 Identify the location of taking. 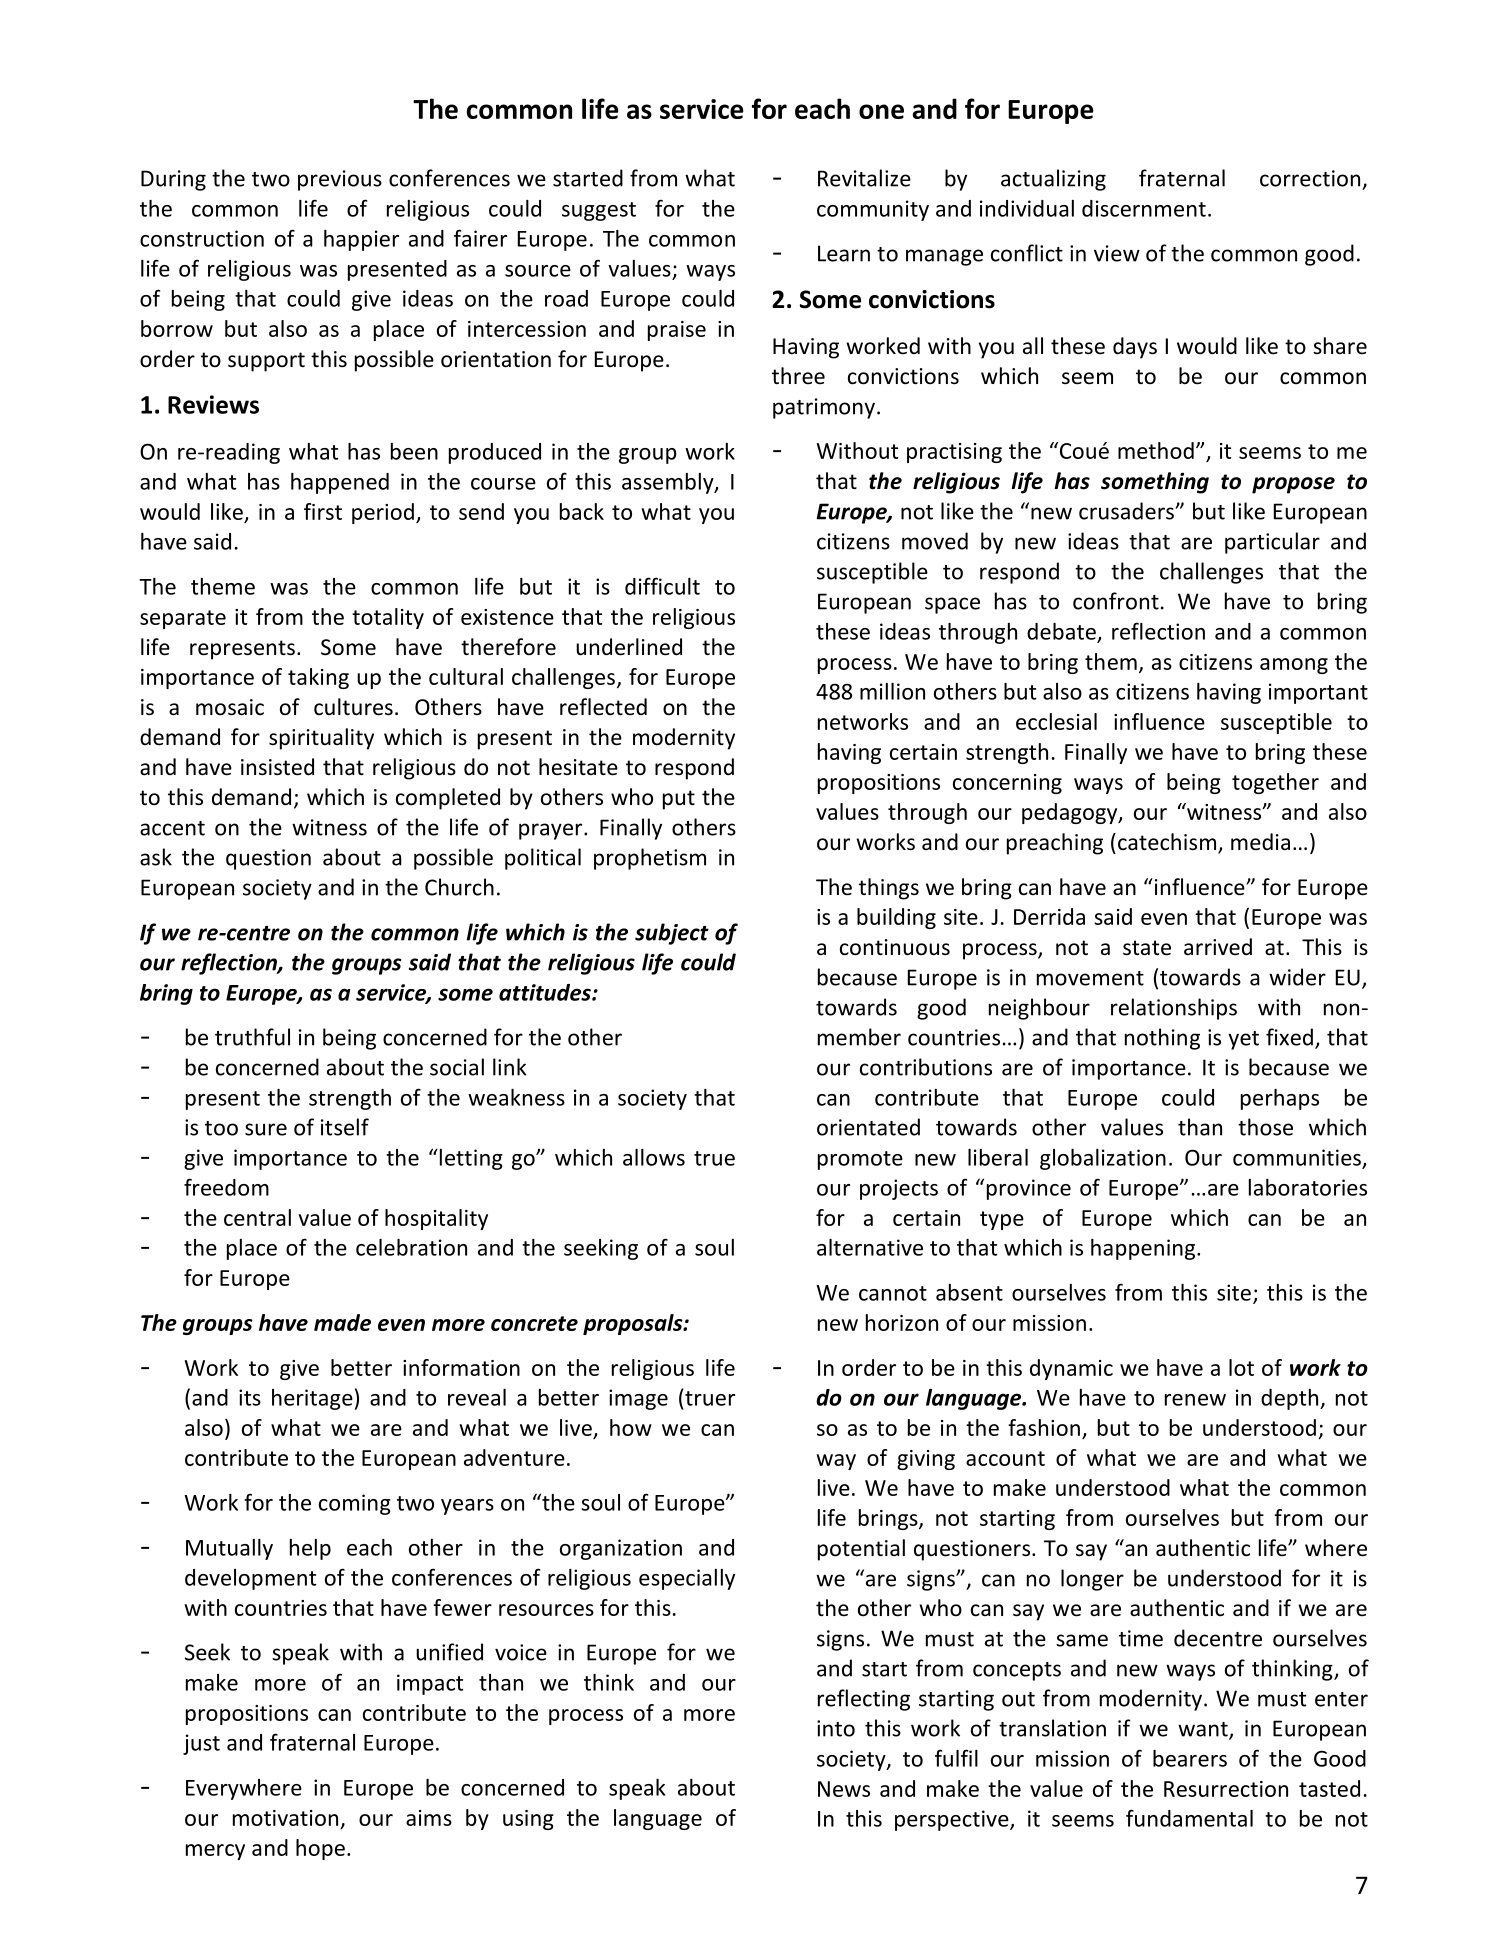
(318, 678).
